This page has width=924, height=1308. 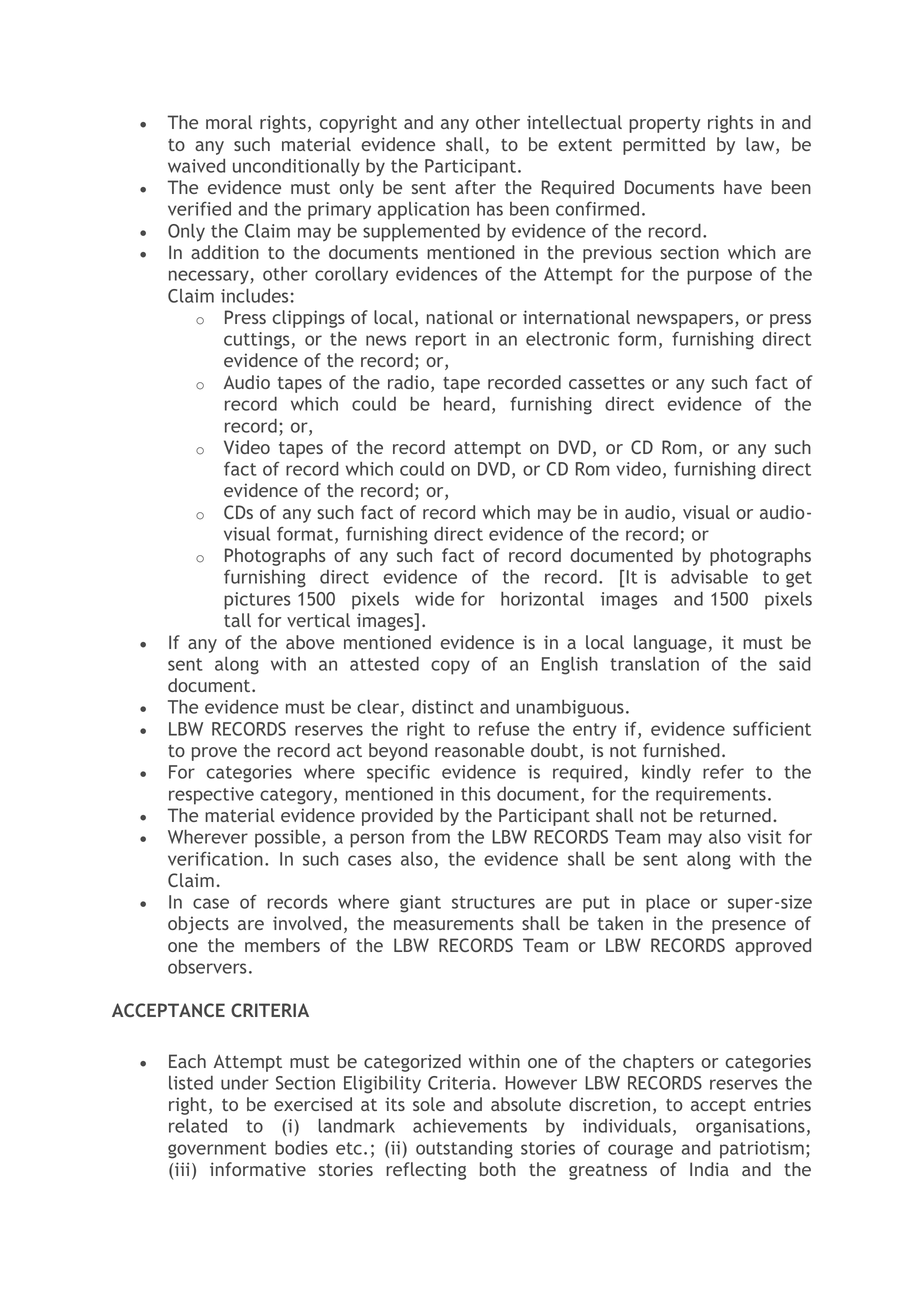 What do you see at coordinates (215, 859) in the page?
I see `verification` at bounding box center [215, 859].
